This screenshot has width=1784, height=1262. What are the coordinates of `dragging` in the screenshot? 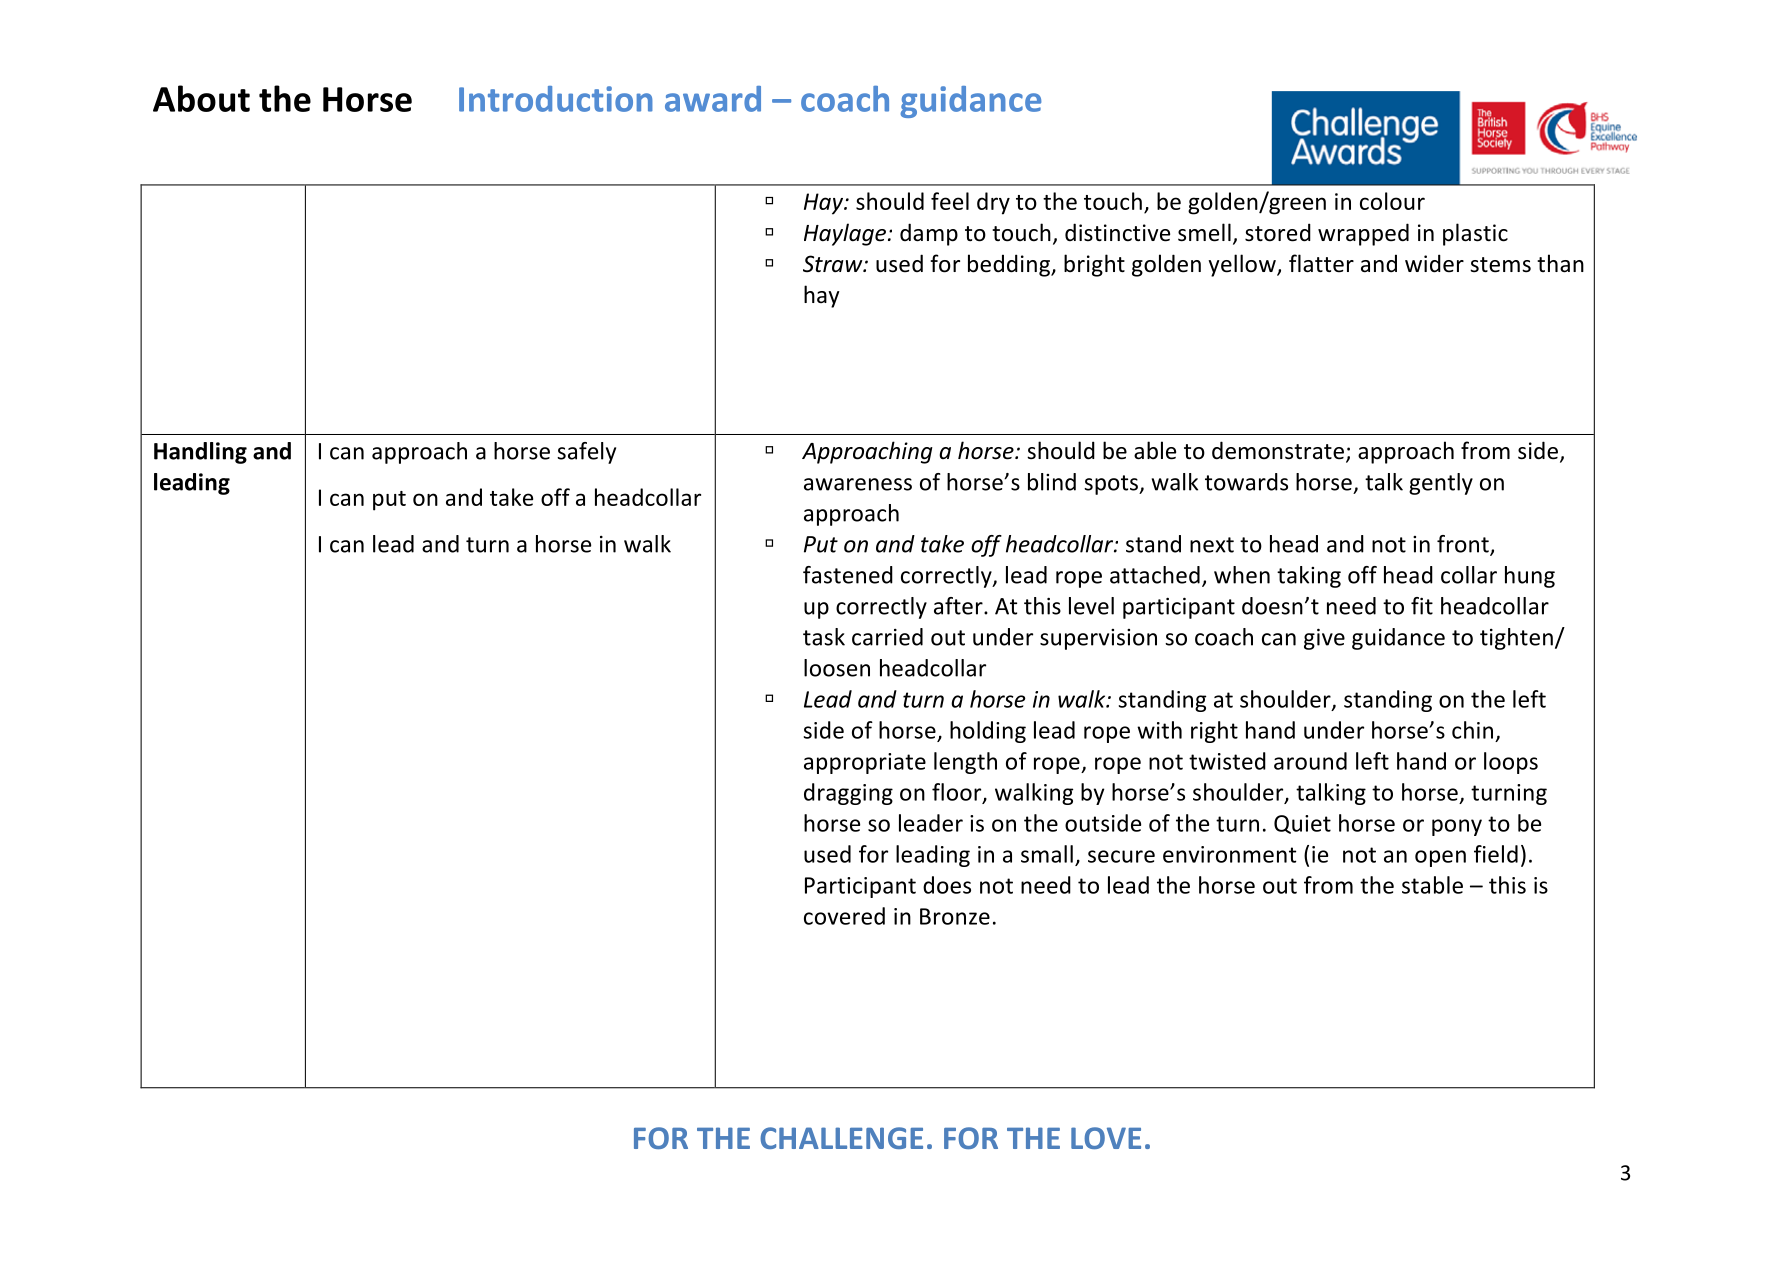 It's located at (848, 794).
